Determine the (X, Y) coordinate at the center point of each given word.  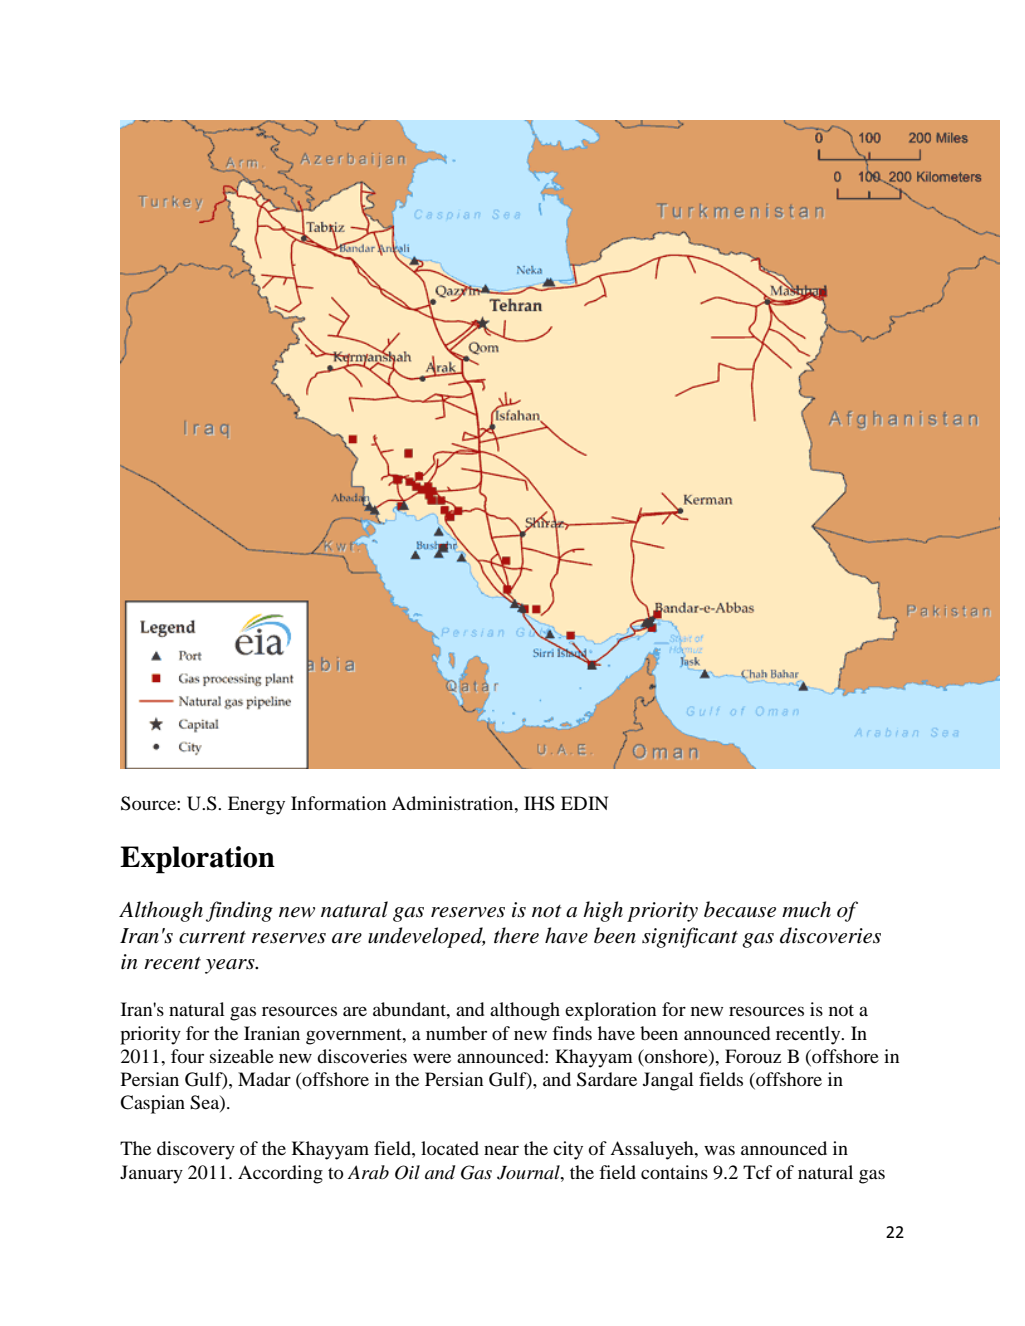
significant (690, 937)
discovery (196, 1150)
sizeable (242, 1056)
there (516, 935)
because (740, 909)
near (501, 1150)
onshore (676, 1056)
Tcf (757, 1172)
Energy (256, 805)
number (456, 1033)
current (212, 937)
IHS (539, 803)
